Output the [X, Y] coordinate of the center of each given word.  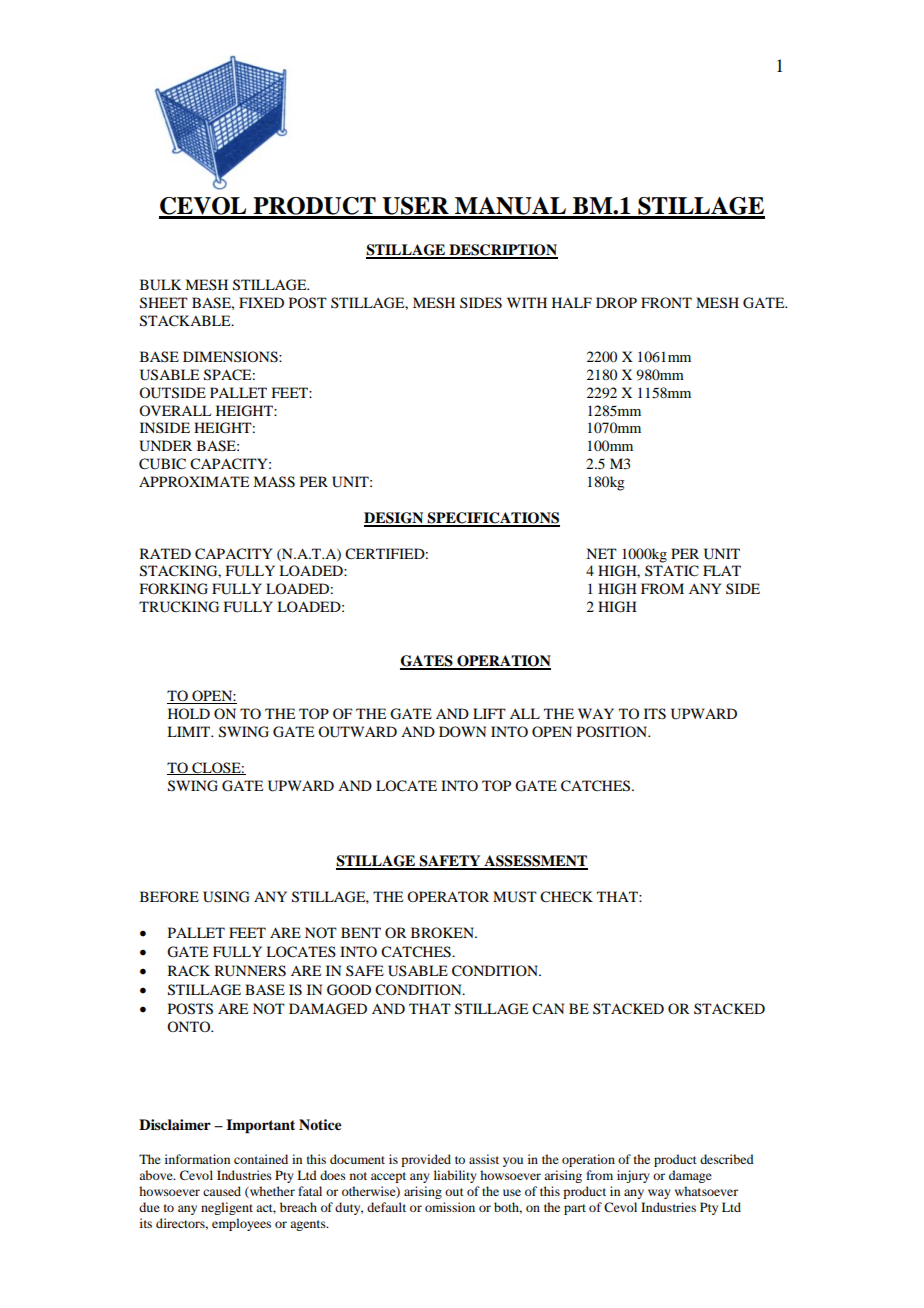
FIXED [261, 302]
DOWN [462, 731]
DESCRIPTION [502, 251]
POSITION [613, 732]
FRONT [666, 302]
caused [222, 1191]
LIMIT [190, 731]
